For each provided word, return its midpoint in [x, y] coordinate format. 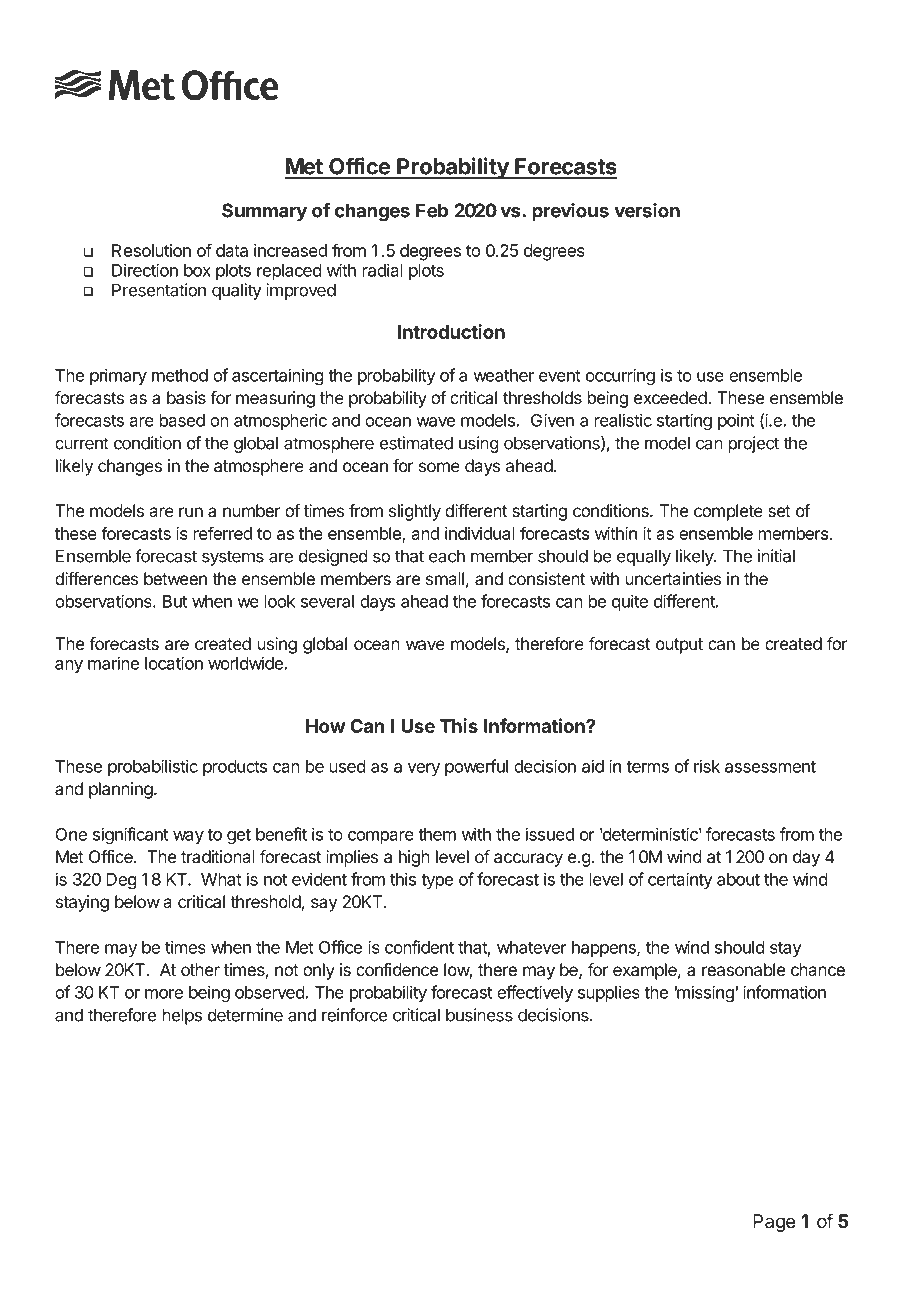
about [738, 879]
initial [776, 556]
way [188, 837]
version [647, 210]
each [447, 556]
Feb [432, 210]
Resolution [151, 250]
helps [182, 1016]
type [437, 881]
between [175, 578]
